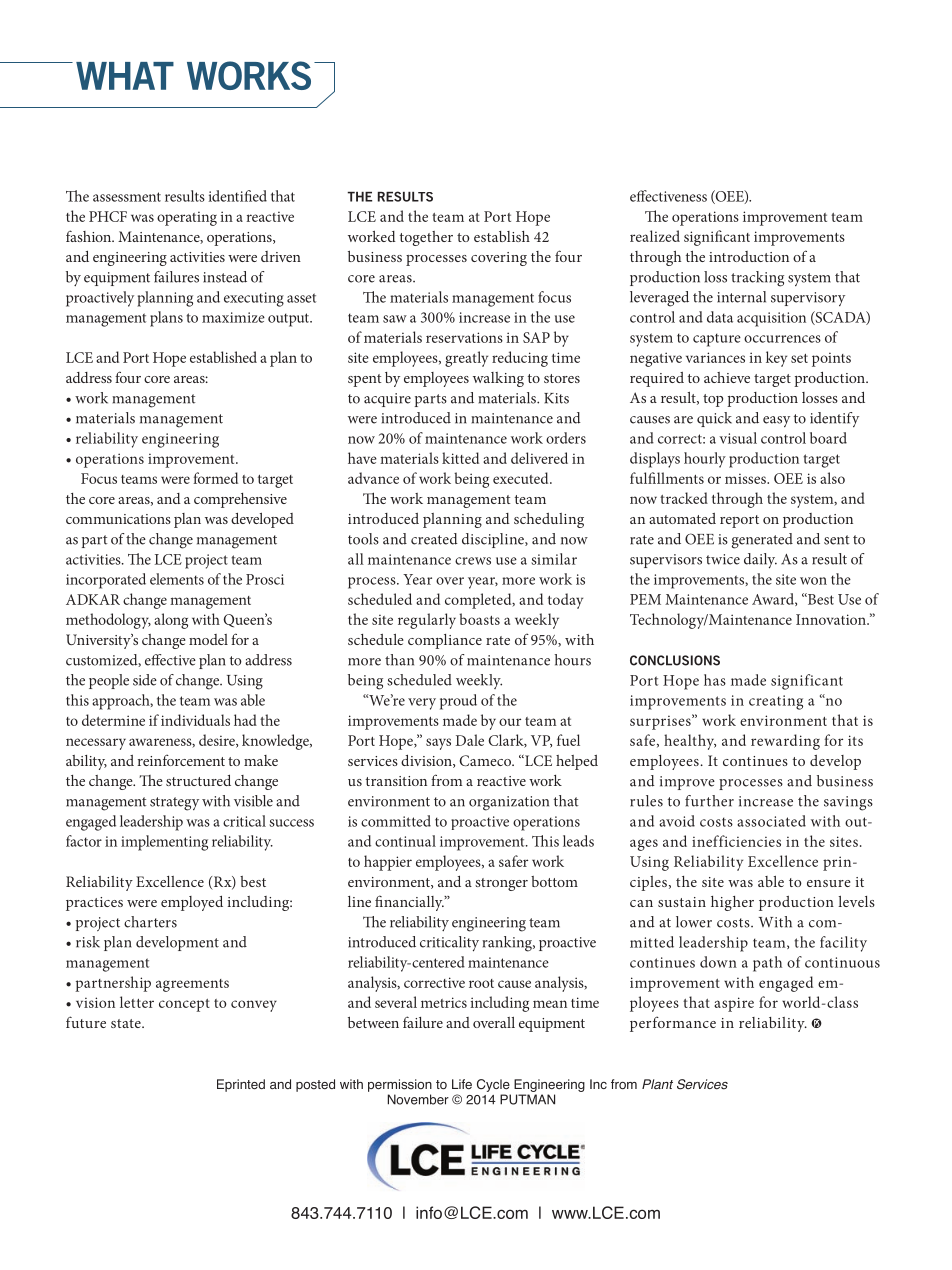 Image resolution: width=952 pixels, height=1270 pixels. What do you see at coordinates (127, 1023) in the image?
I see `state` at bounding box center [127, 1023].
